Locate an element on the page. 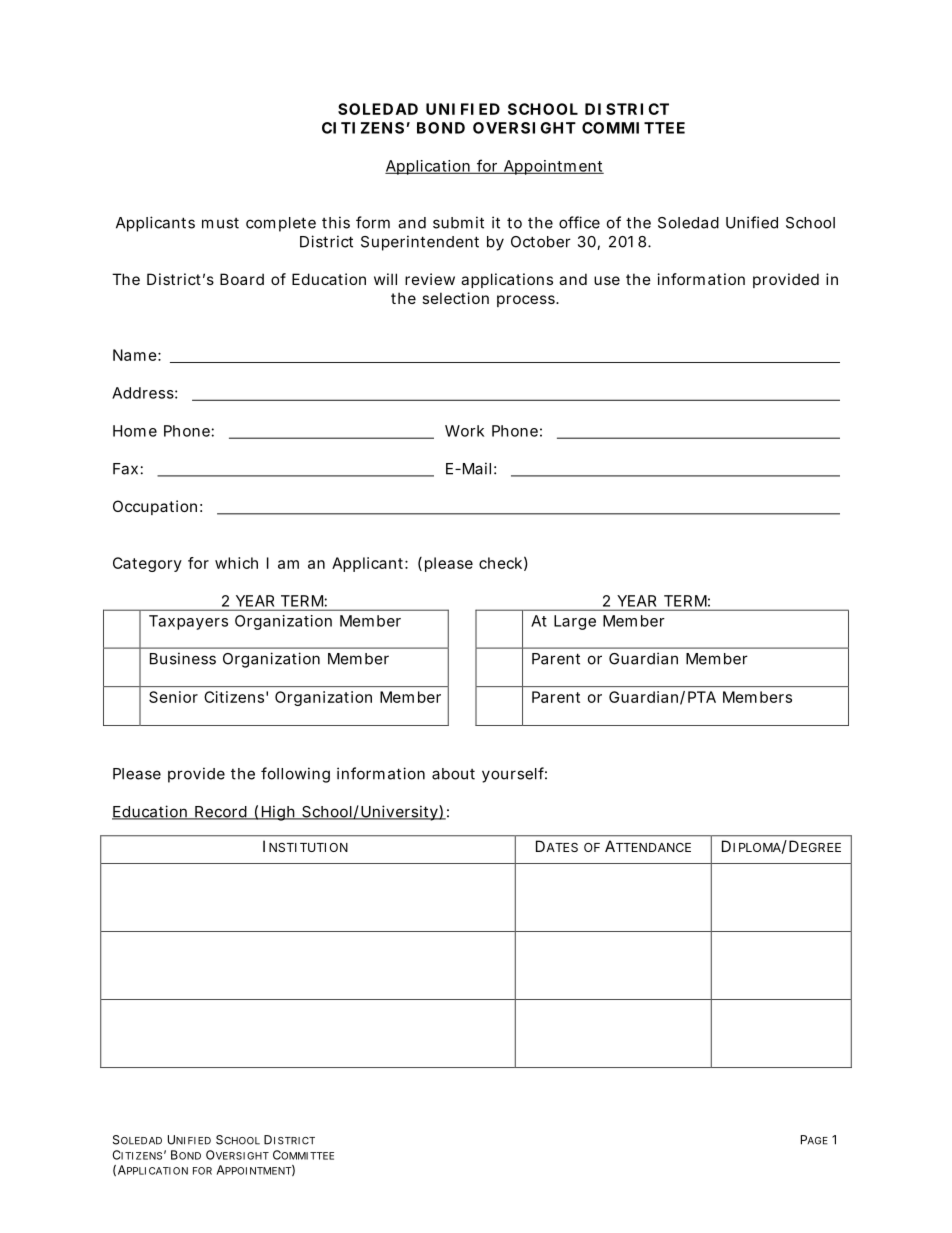 This image has width=952, height=1233. Record is located at coordinates (220, 813).
